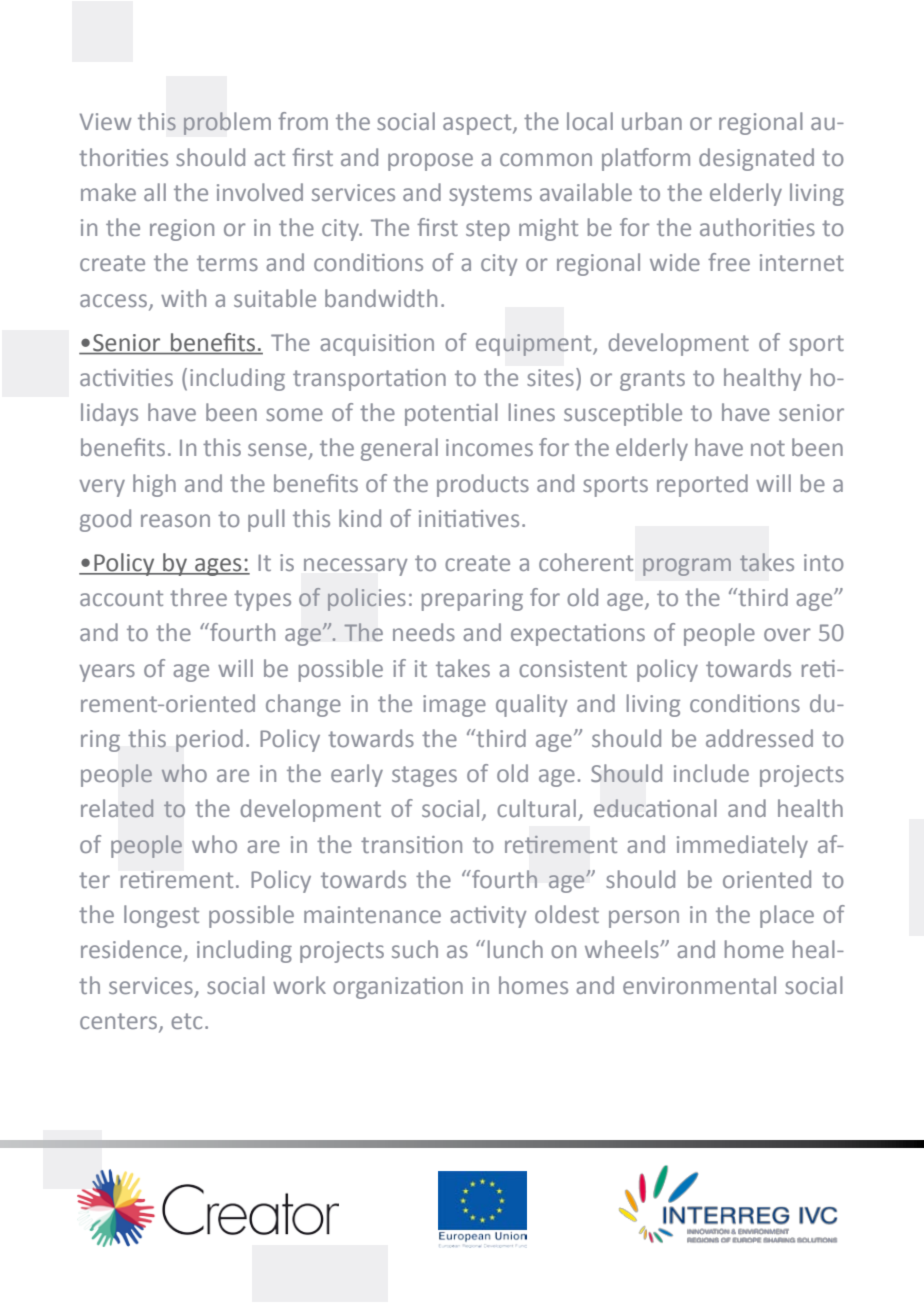 The image size is (924, 1311). Describe the element at coordinates (535, 345) in the screenshot. I see `equipment` at that location.
